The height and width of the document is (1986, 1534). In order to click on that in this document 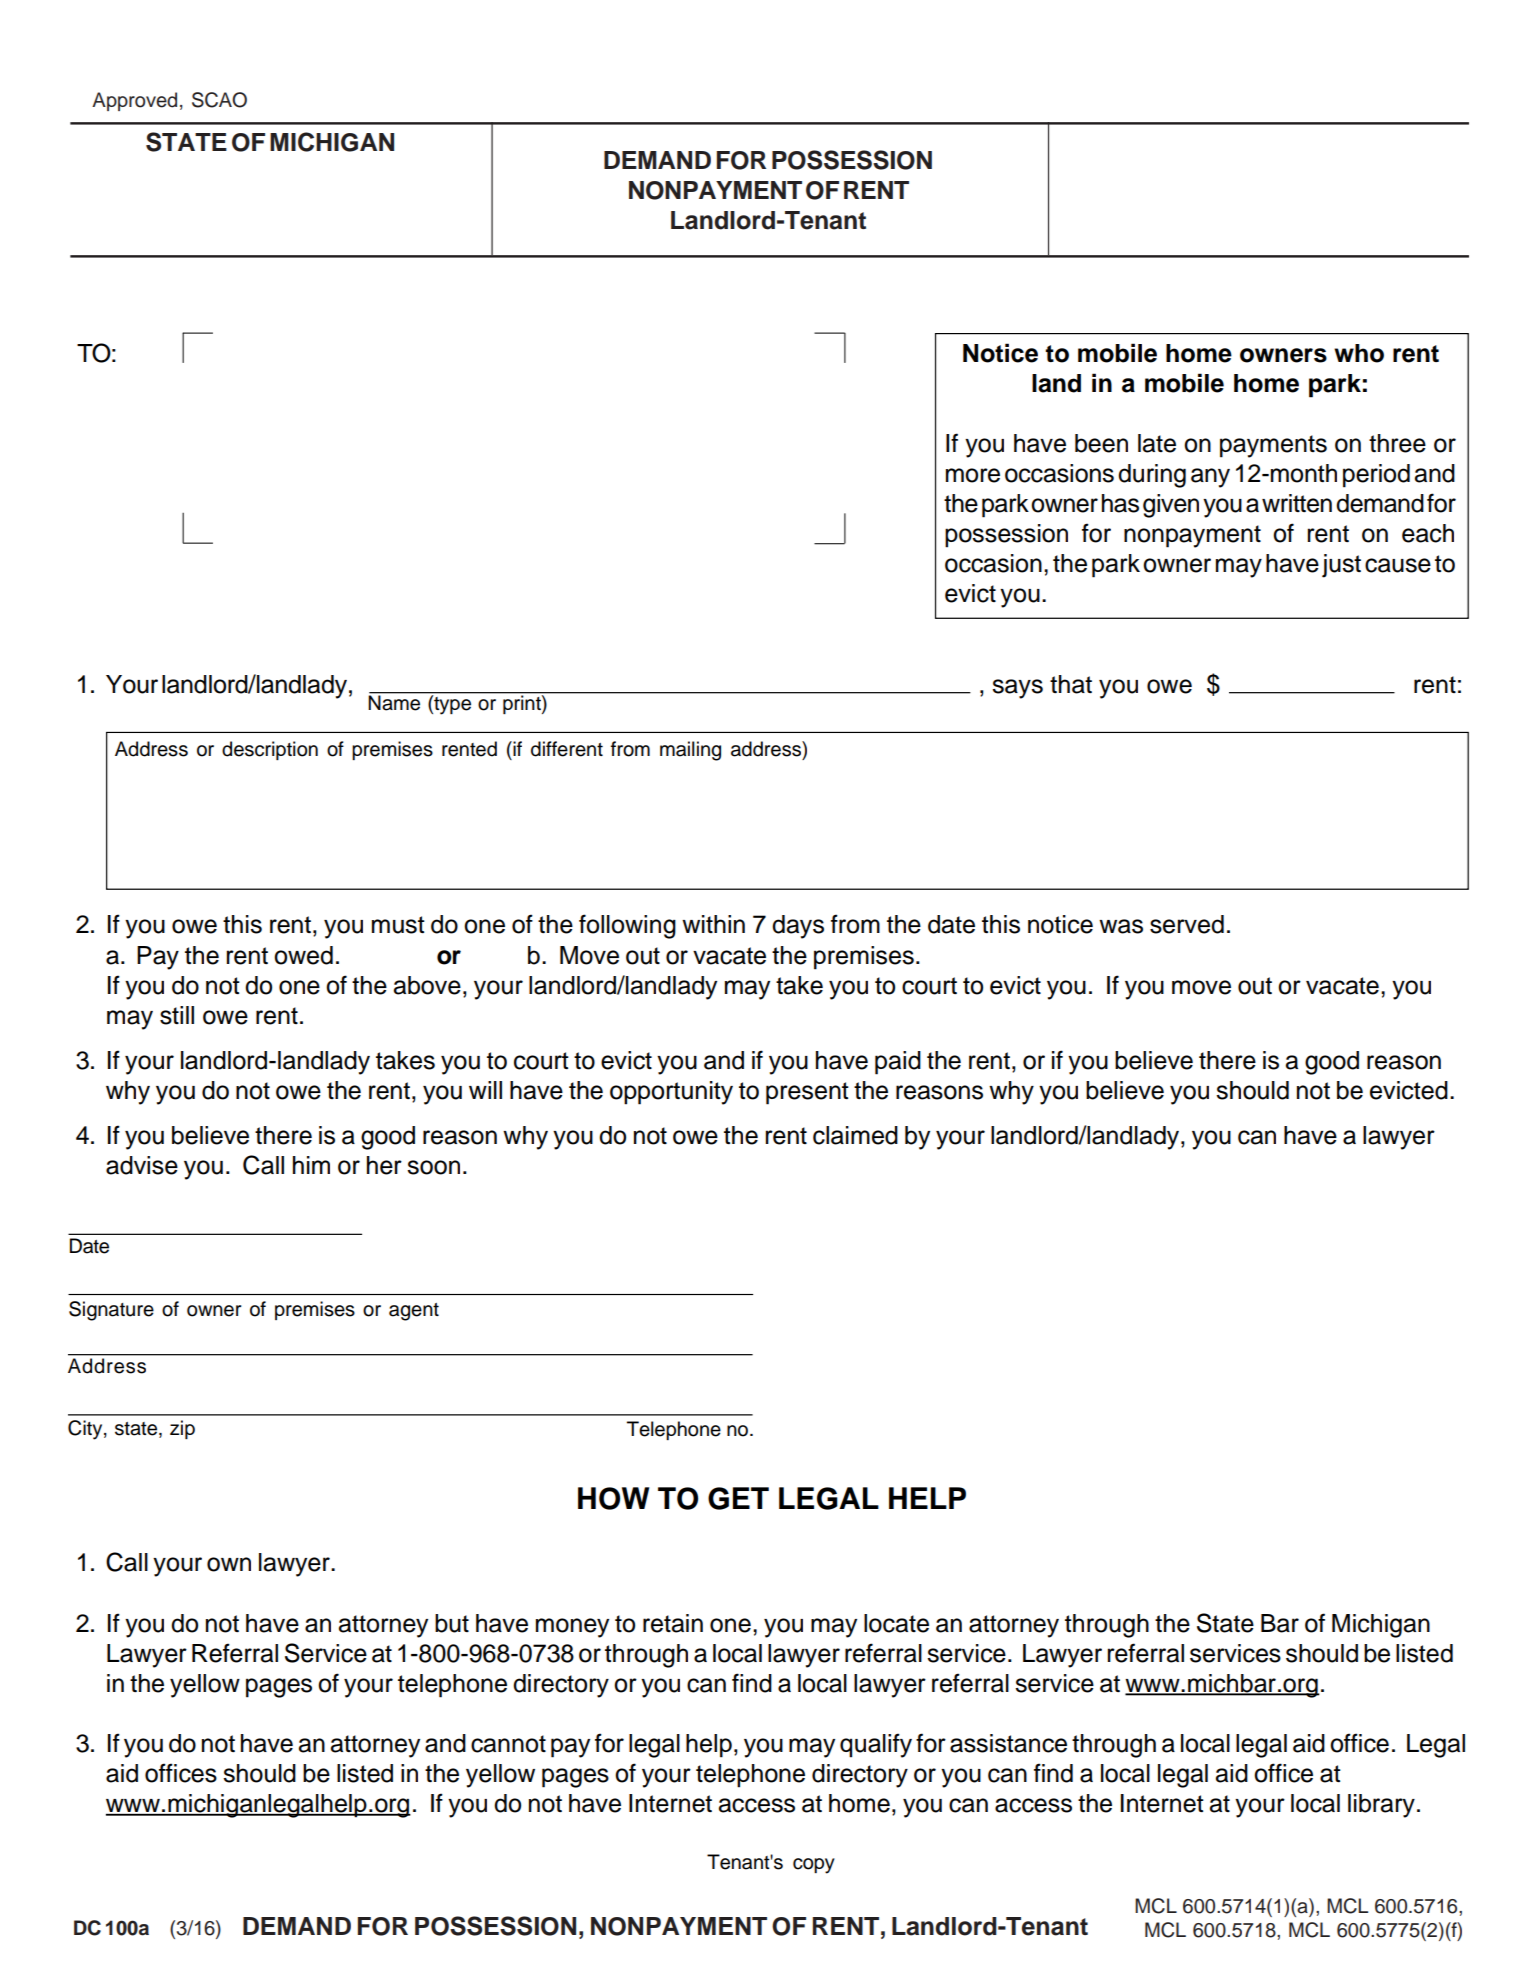, I will do `click(1071, 684)`.
